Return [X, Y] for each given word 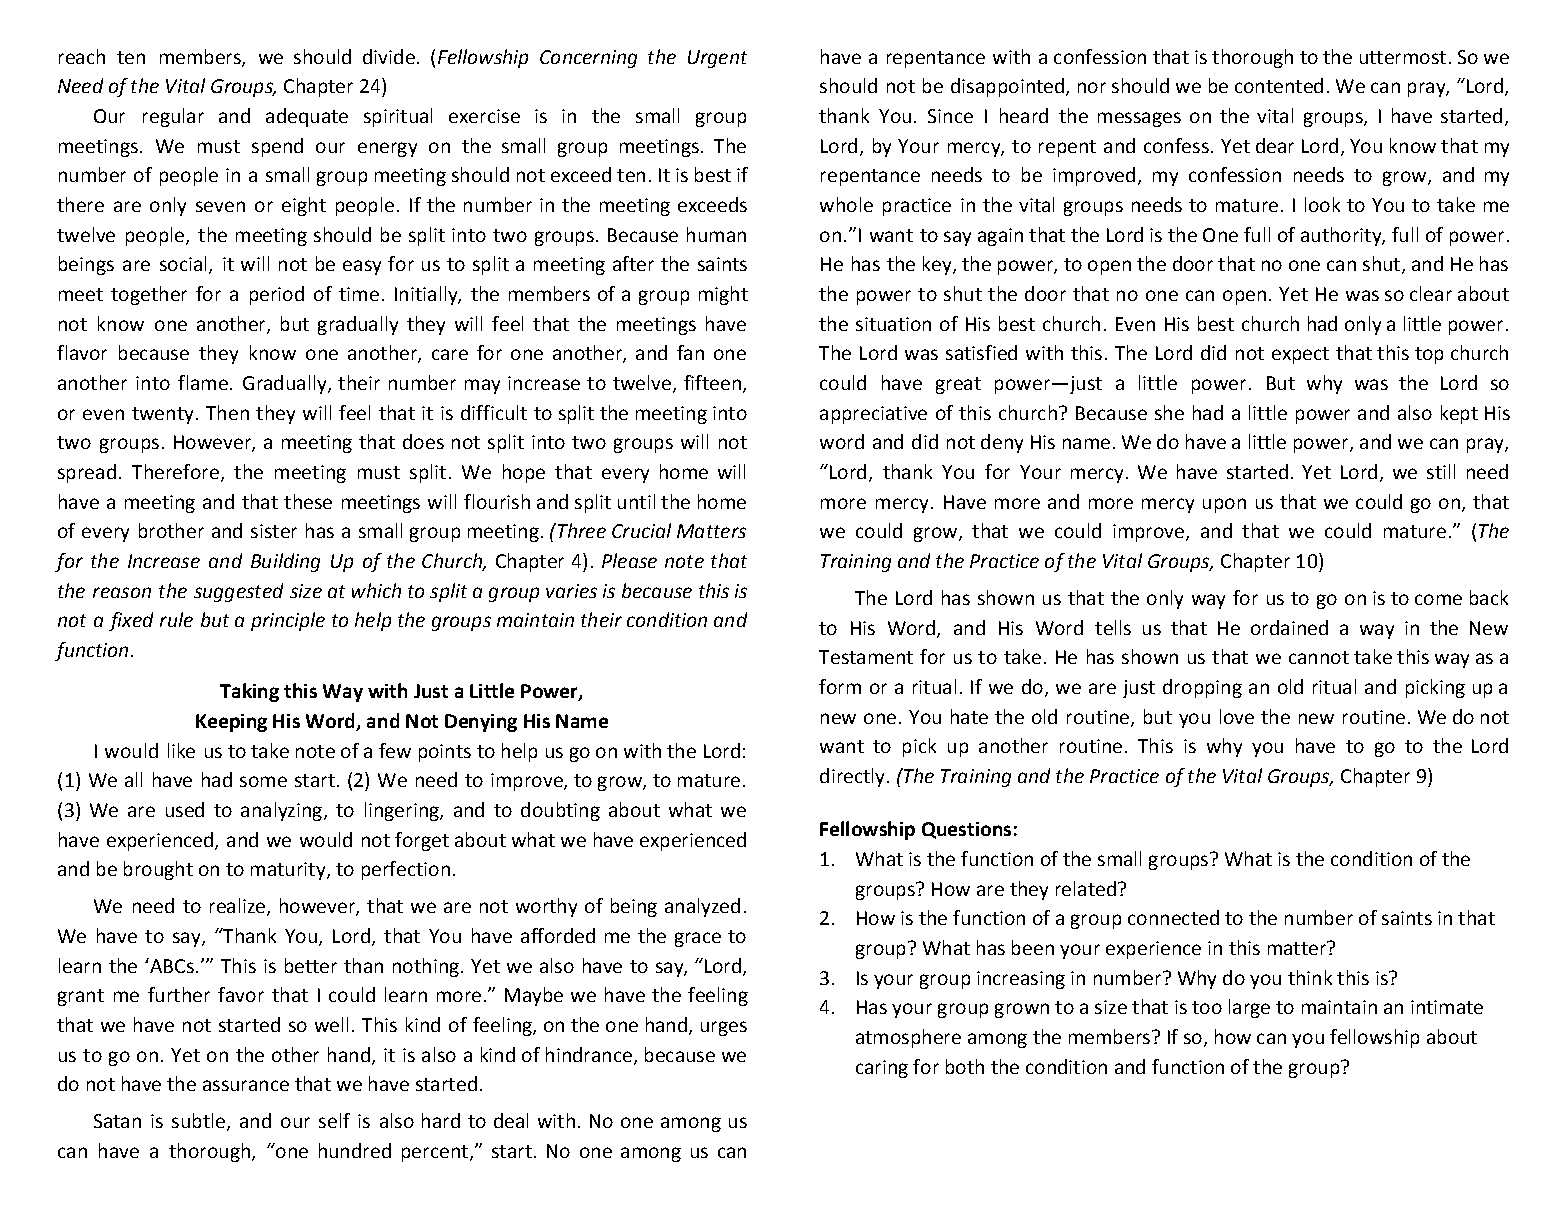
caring [882, 1069]
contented [1279, 85]
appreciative [873, 415]
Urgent [717, 59]
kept [1459, 414]
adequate [307, 117]
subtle [198, 1120]
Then [227, 412]
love [1237, 716]
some [263, 781]
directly [852, 777]
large [1249, 1008]
